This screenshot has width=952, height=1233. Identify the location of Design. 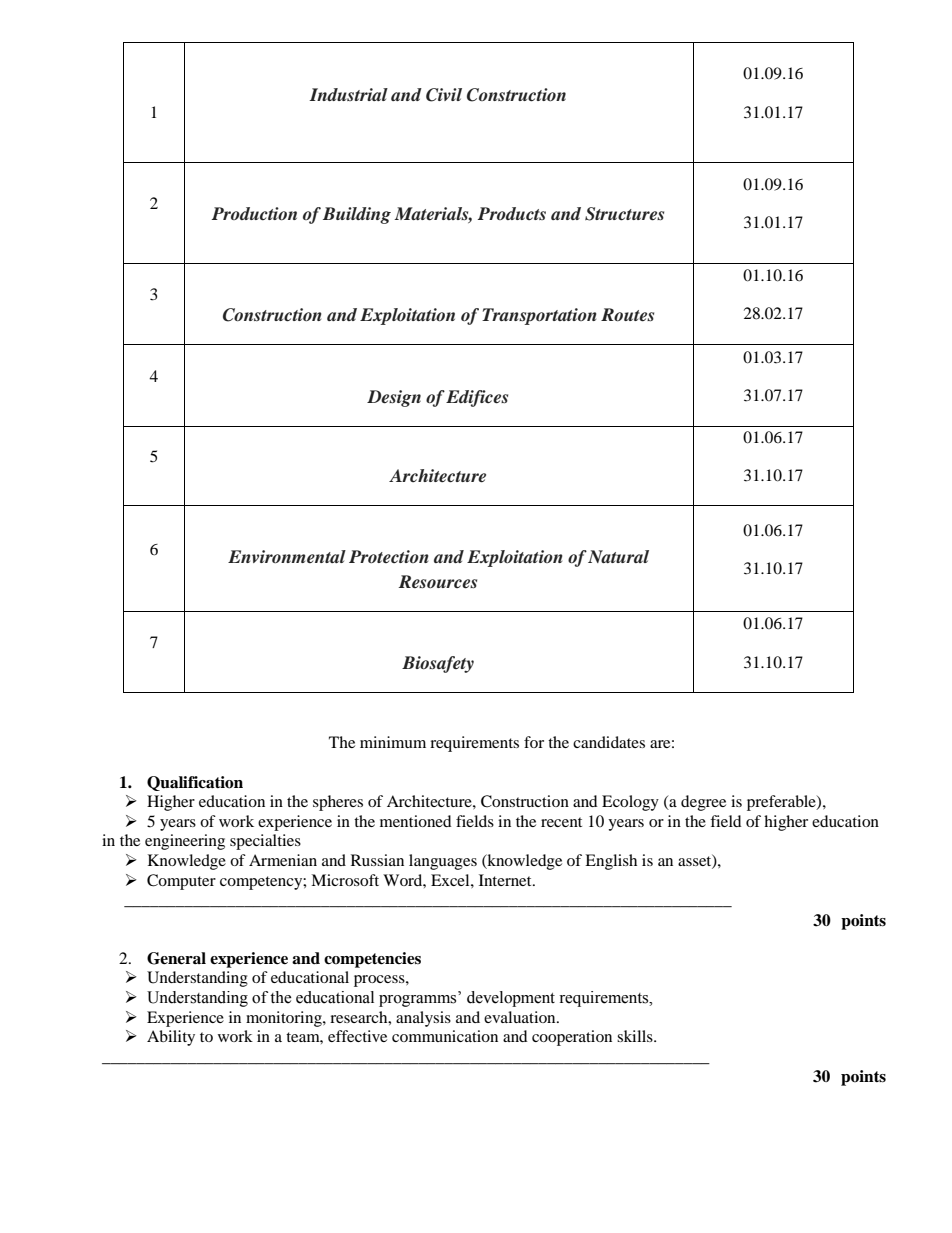
(394, 398).
